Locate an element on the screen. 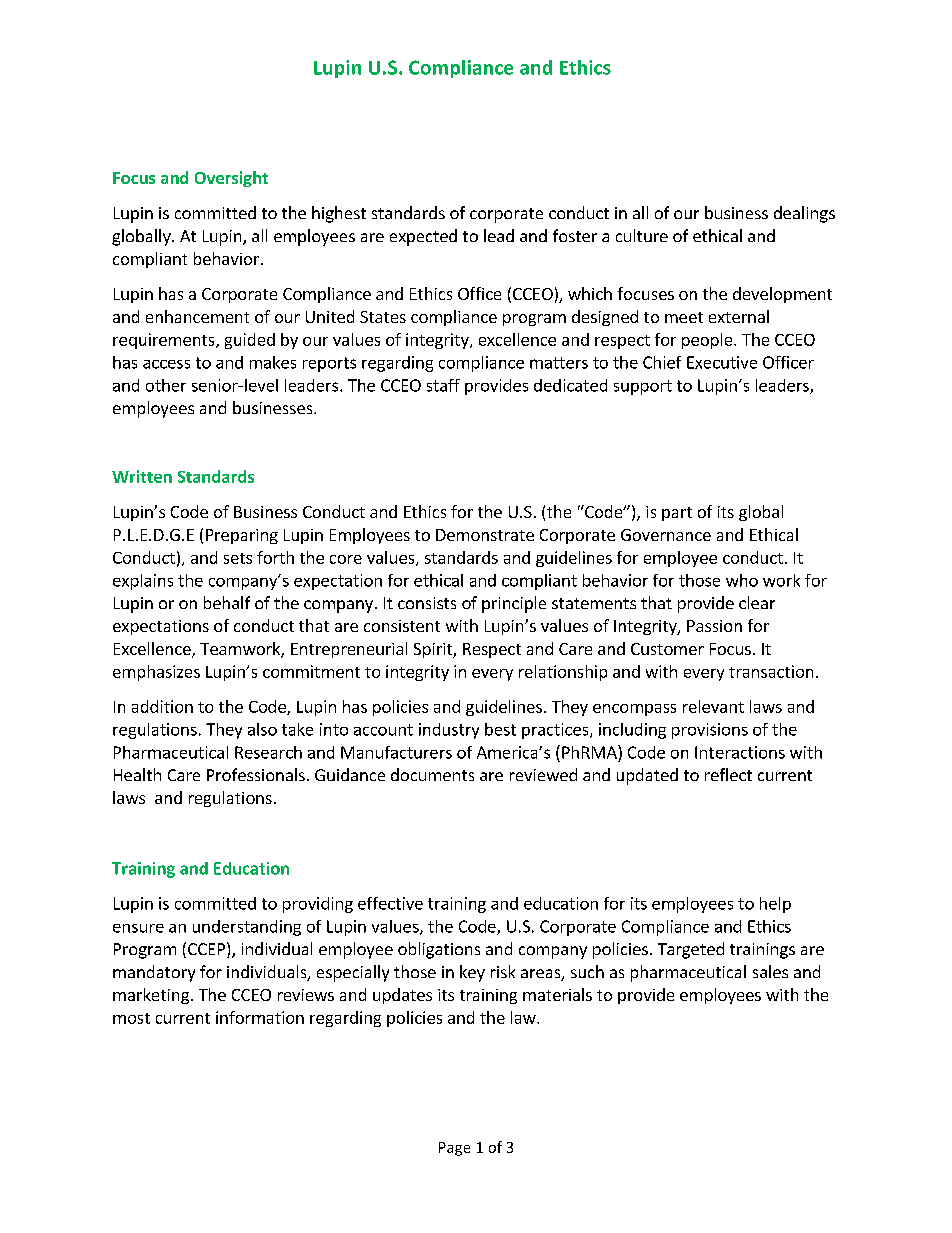 This screenshot has width=952, height=1233. dealings is located at coordinates (804, 214).
